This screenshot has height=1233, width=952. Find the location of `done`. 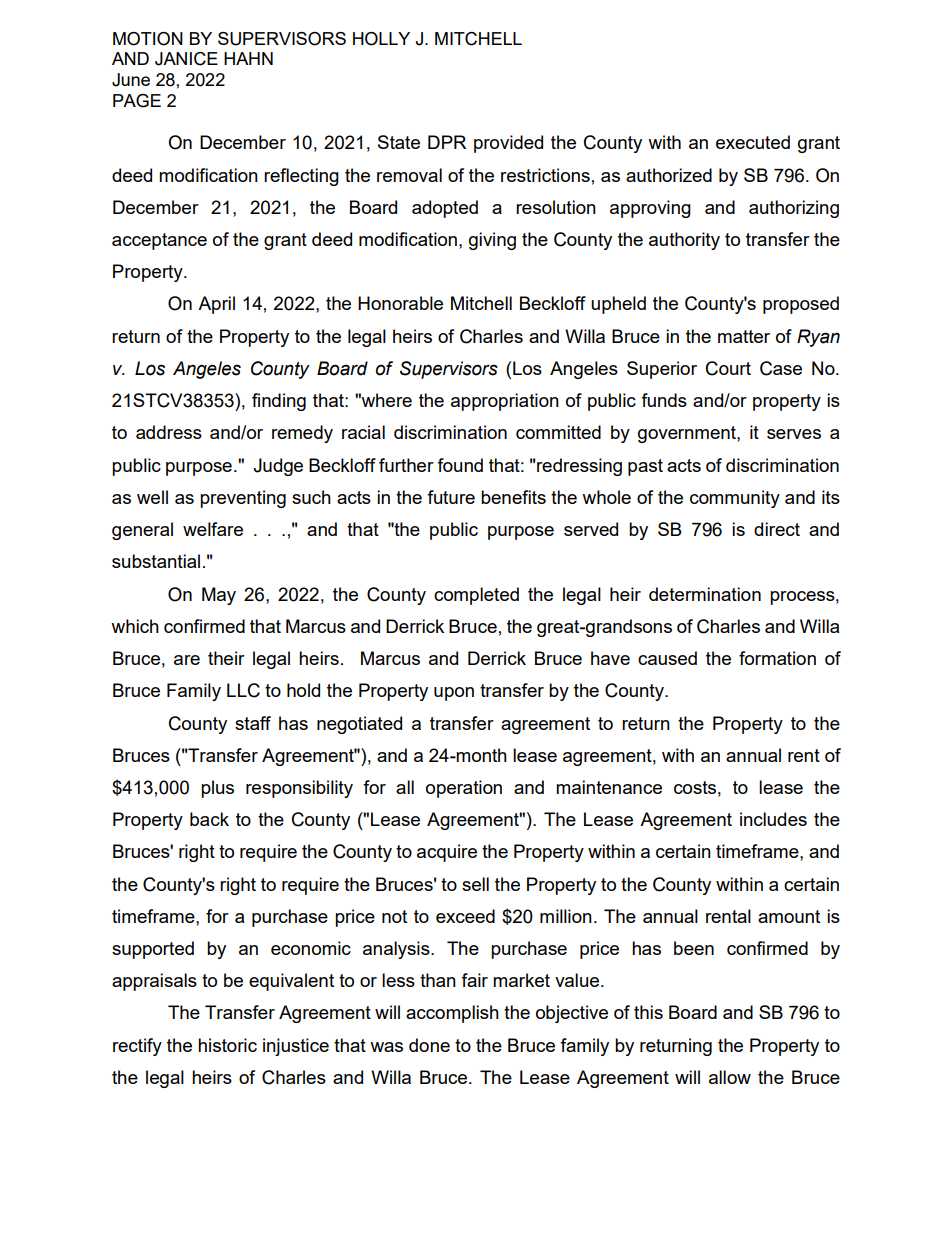

done is located at coordinates (429, 1045).
